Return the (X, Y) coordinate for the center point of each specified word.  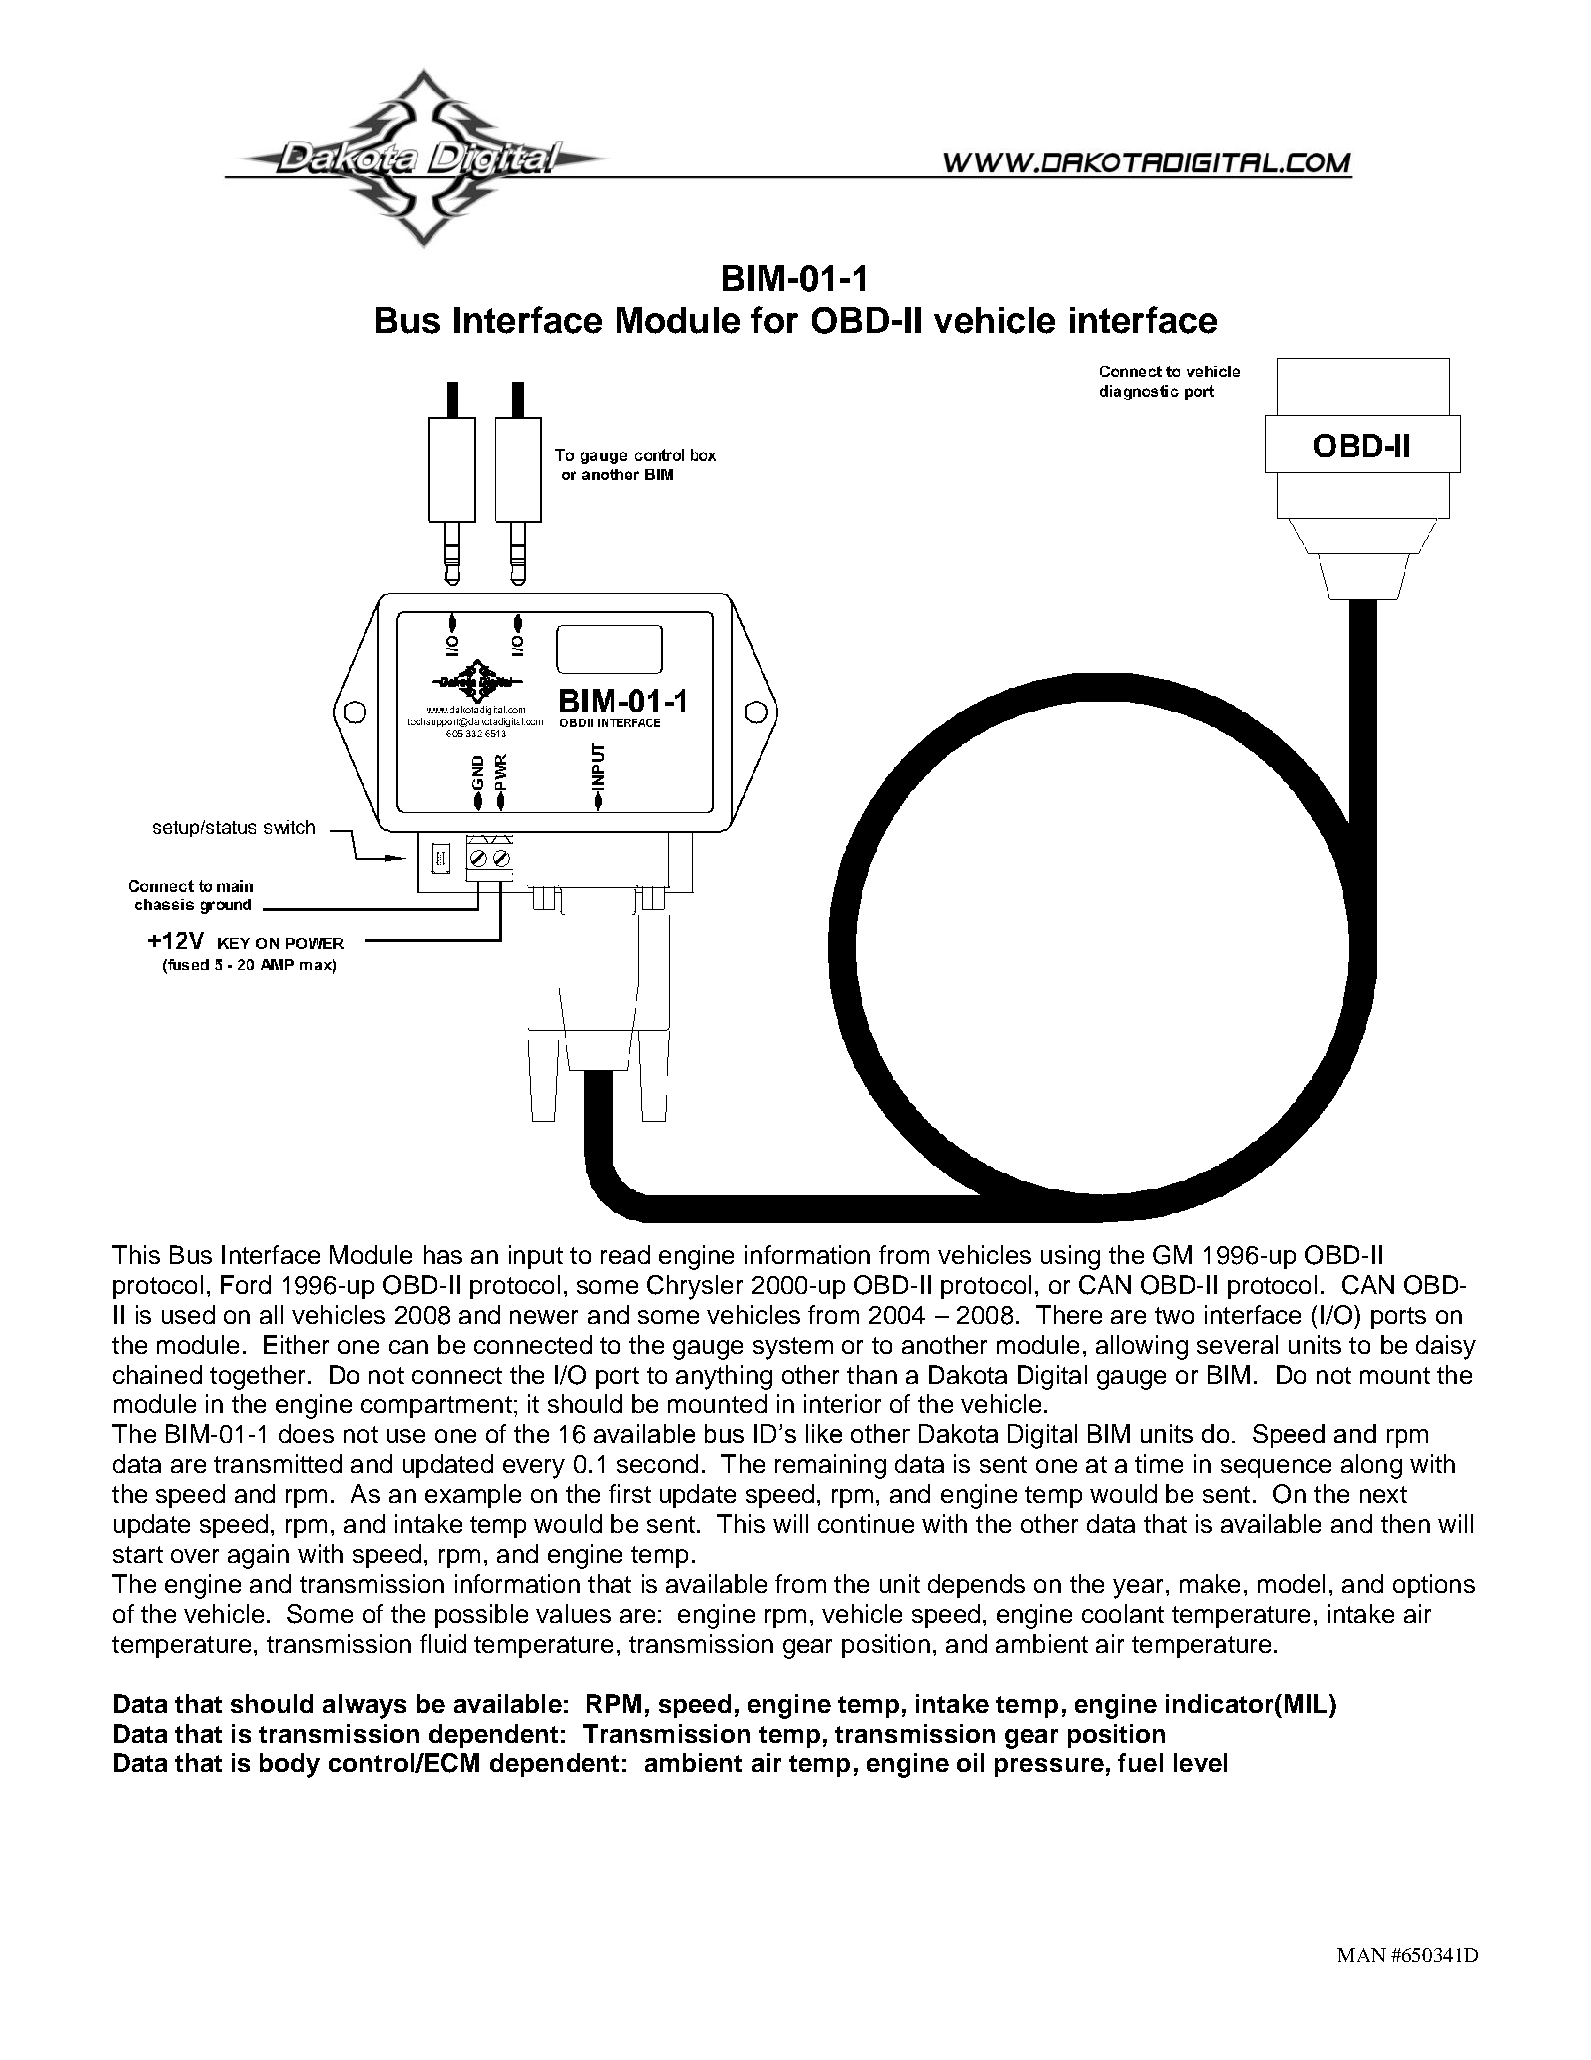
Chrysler (695, 1287)
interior (842, 1403)
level (1200, 1762)
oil (970, 1762)
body (290, 1765)
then (1405, 1523)
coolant (1123, 1613)
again (258, 1556)
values (573, 1613)
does (306, 1433)
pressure (1049, 1767)
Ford (246, 1284)
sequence (1276, 1468)
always (364, 1706)
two (1174, 1315)
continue (866, 1523)
